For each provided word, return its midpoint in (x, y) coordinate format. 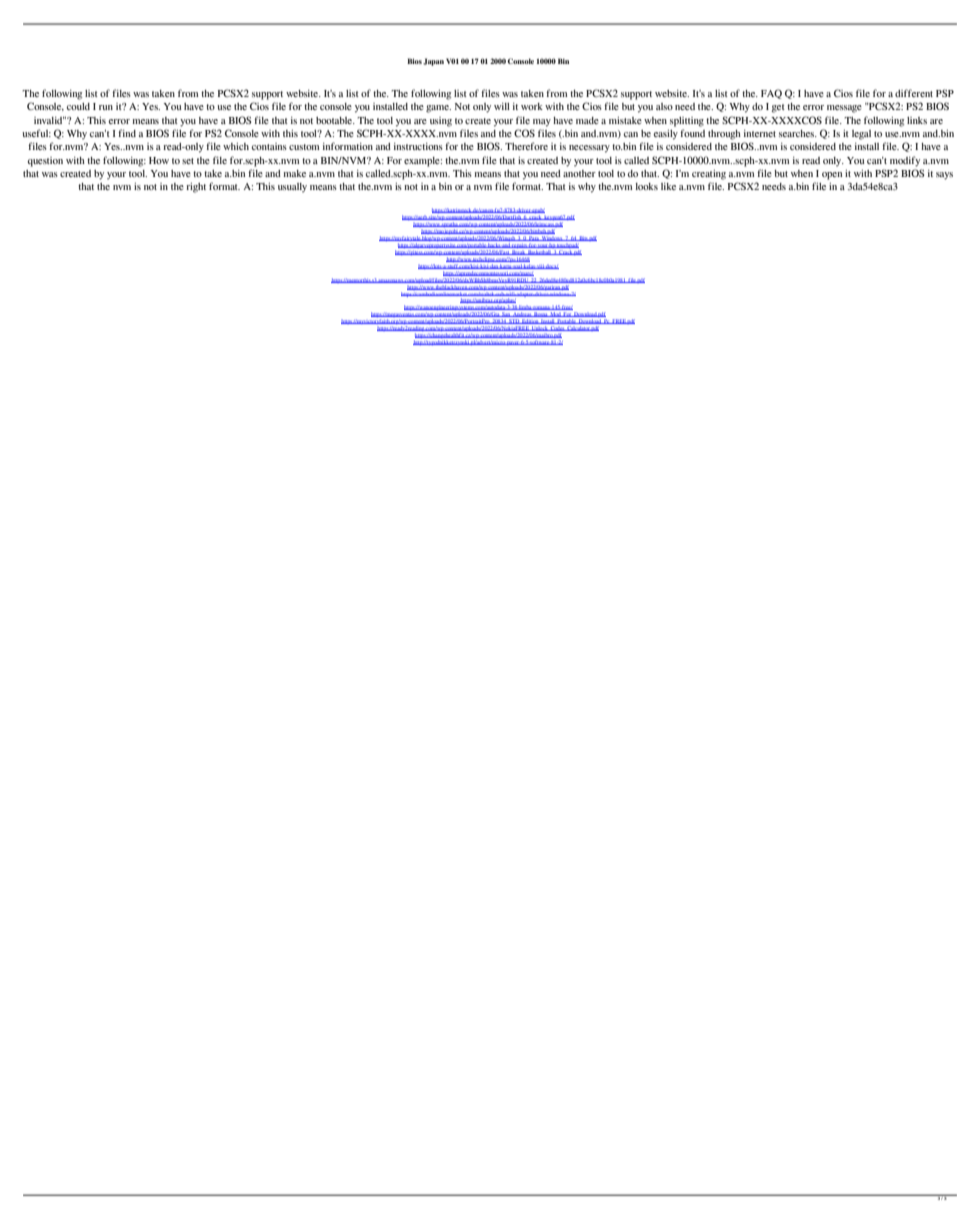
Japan (433, 62)
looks (647, 186)
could (78, 106)
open (832, 176)
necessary (589, 149)
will (502, 106)
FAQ (771, 94)
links (917, 120)
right (196, 188)
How (159, 160)
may (542, 123)
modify (905, 161)
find (127, 133)
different (914, 93)
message (844, 109)
